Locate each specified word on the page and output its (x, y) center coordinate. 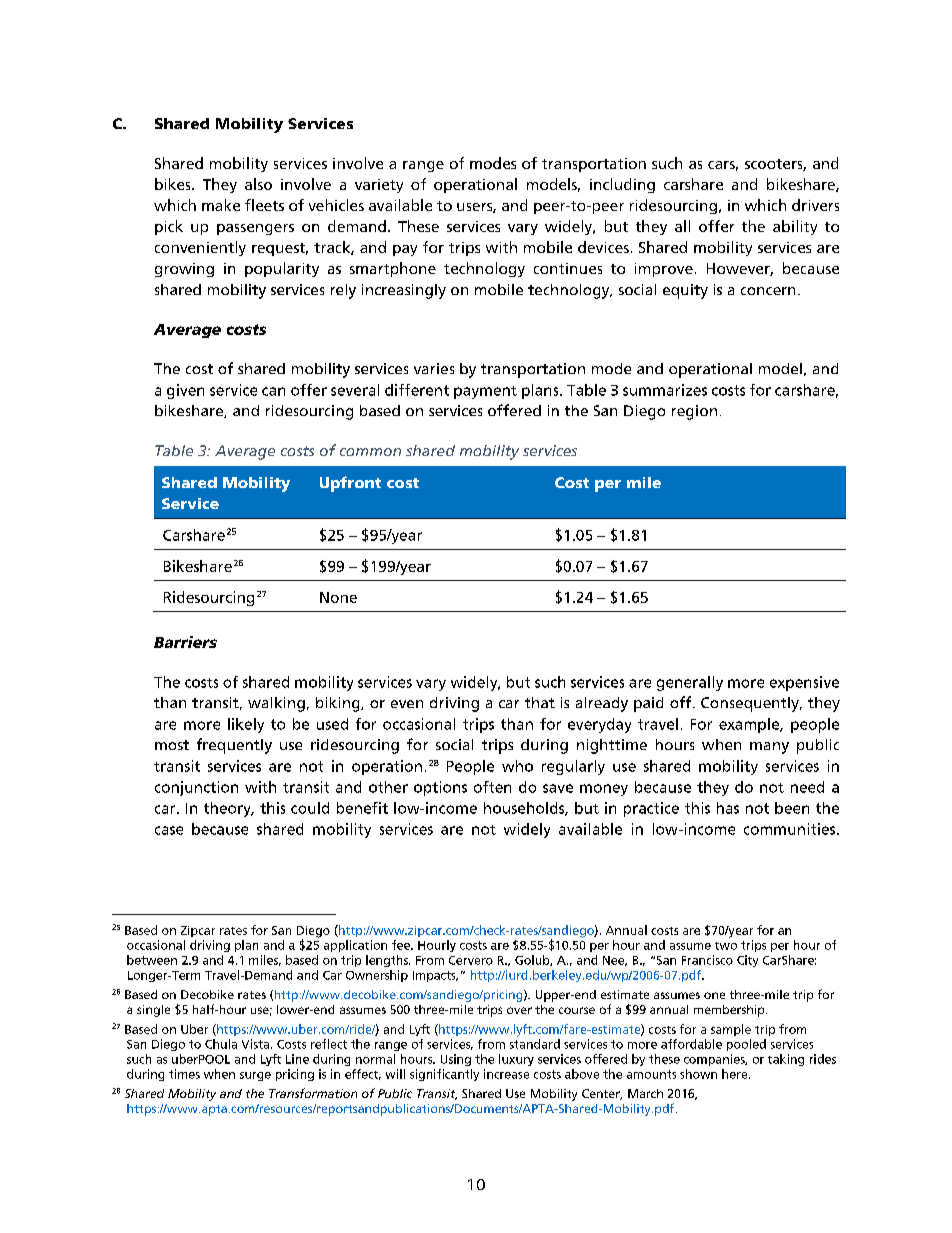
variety (379, 186)
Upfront (350, 484)
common (370, 452)
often (492, 787)
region (694, 412)
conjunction (196, 788)
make (221, 205)
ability (795, 227)
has (728, 808)
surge (255, 1076)
